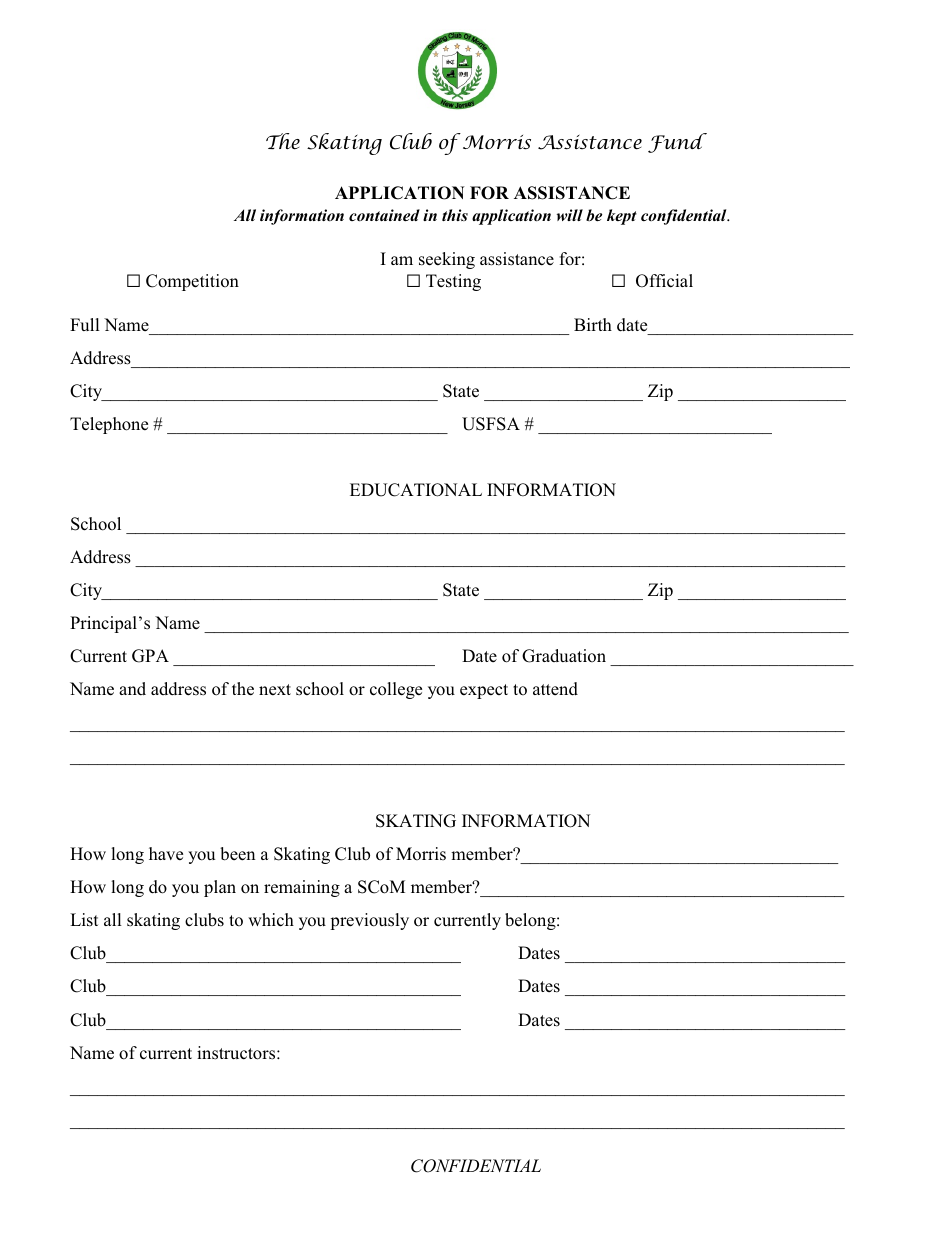 This page has height=1233, width=952. What do you see at coordinates (150, 656) in the page?
I see `GPA` at bounding box center [150, 656].
